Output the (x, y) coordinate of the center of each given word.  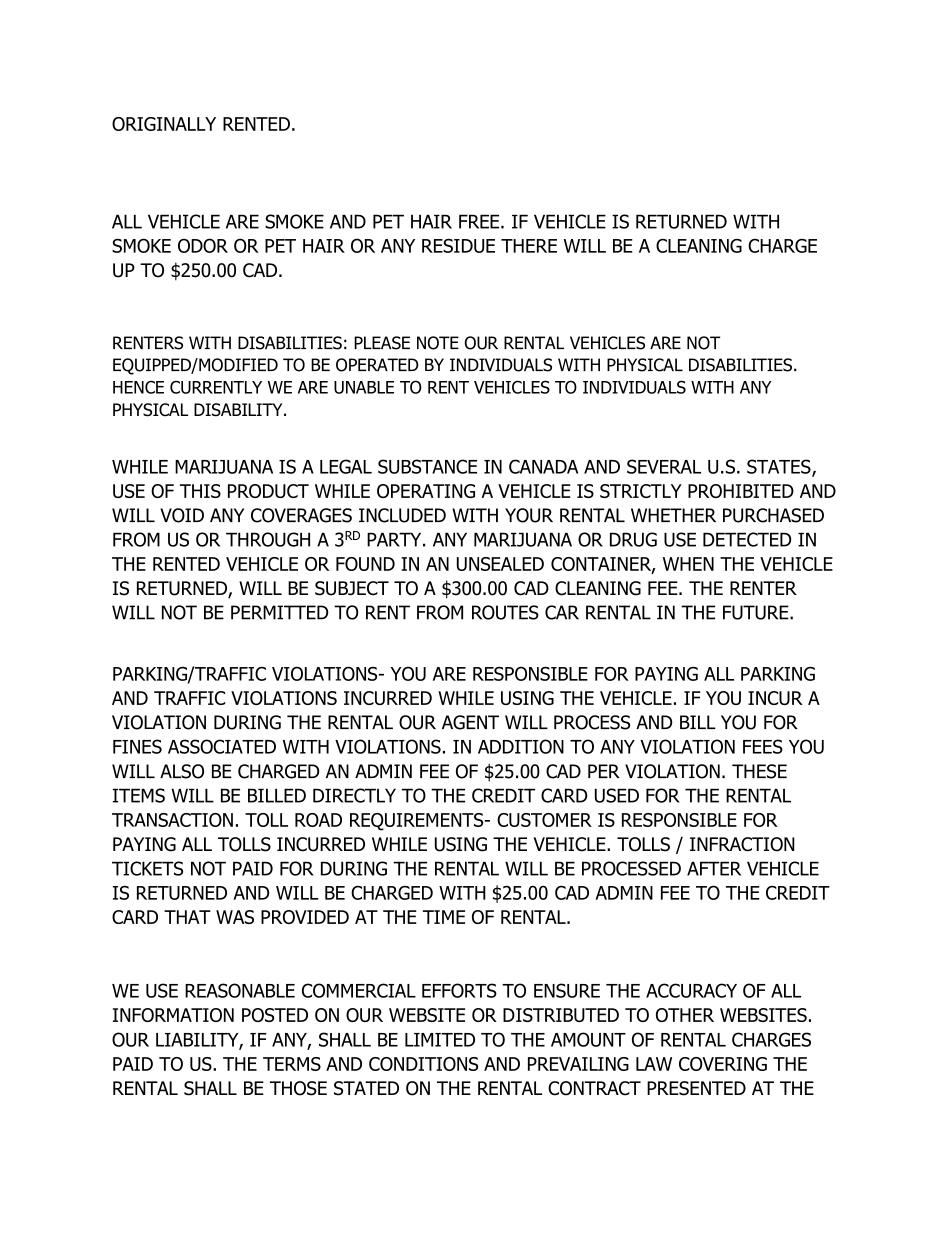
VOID (182, 515)
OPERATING (426, 491)
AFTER (714, 868)
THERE (529, 246)
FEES (763, 746)
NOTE (438, 343)
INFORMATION (173, 1015)
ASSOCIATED (222, 746)
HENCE (138, 387)
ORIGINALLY (164, 124)
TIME (444, 917)
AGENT (470, 722)
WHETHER (673, 515)
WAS (235, 917)
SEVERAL (664, 466)
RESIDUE (458, 246)
